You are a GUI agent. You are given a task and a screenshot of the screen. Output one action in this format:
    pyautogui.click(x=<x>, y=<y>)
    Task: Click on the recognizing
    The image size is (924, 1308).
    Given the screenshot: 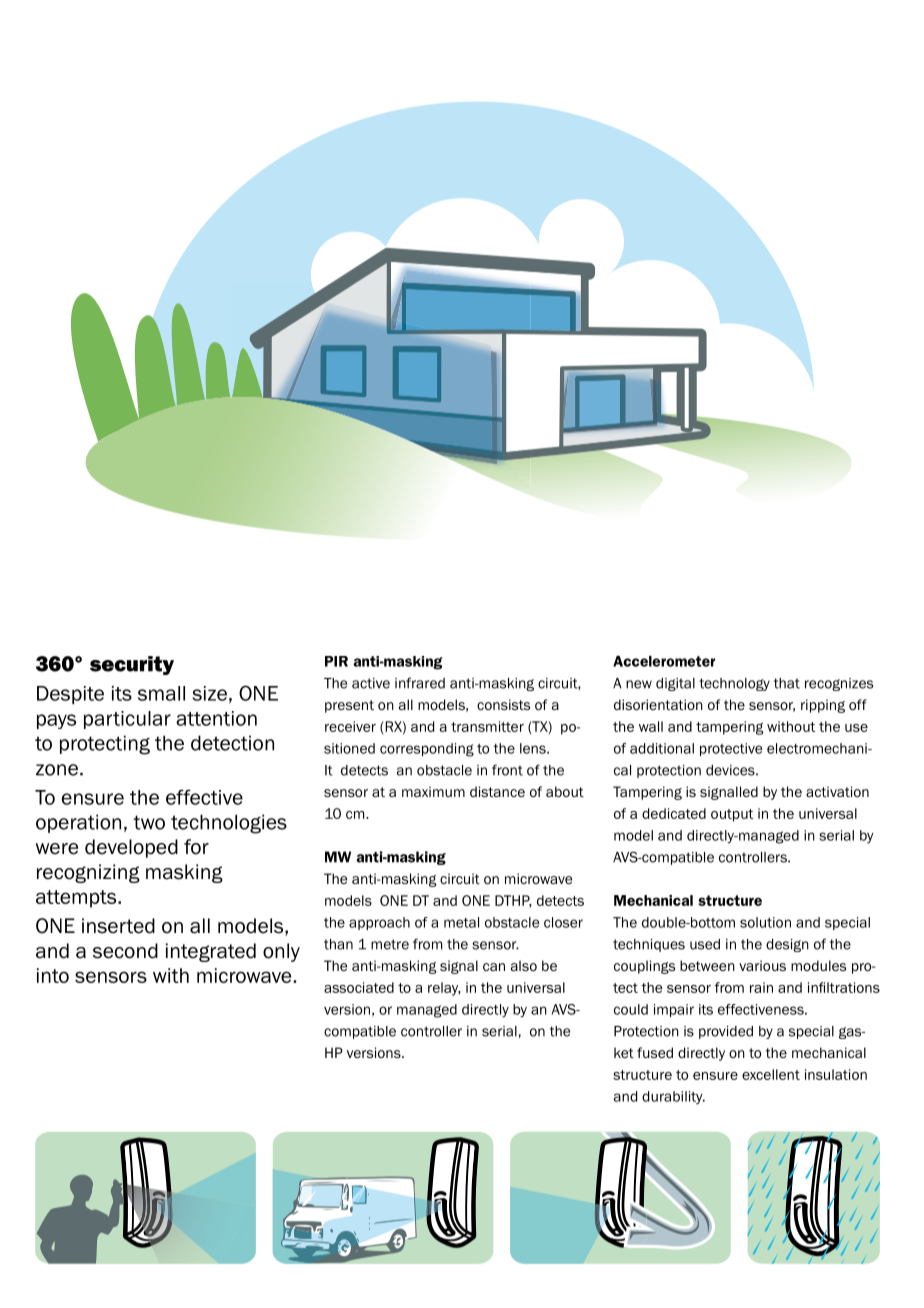 What is the action you would take?
    pyautogui.click(x=88, y=873)
